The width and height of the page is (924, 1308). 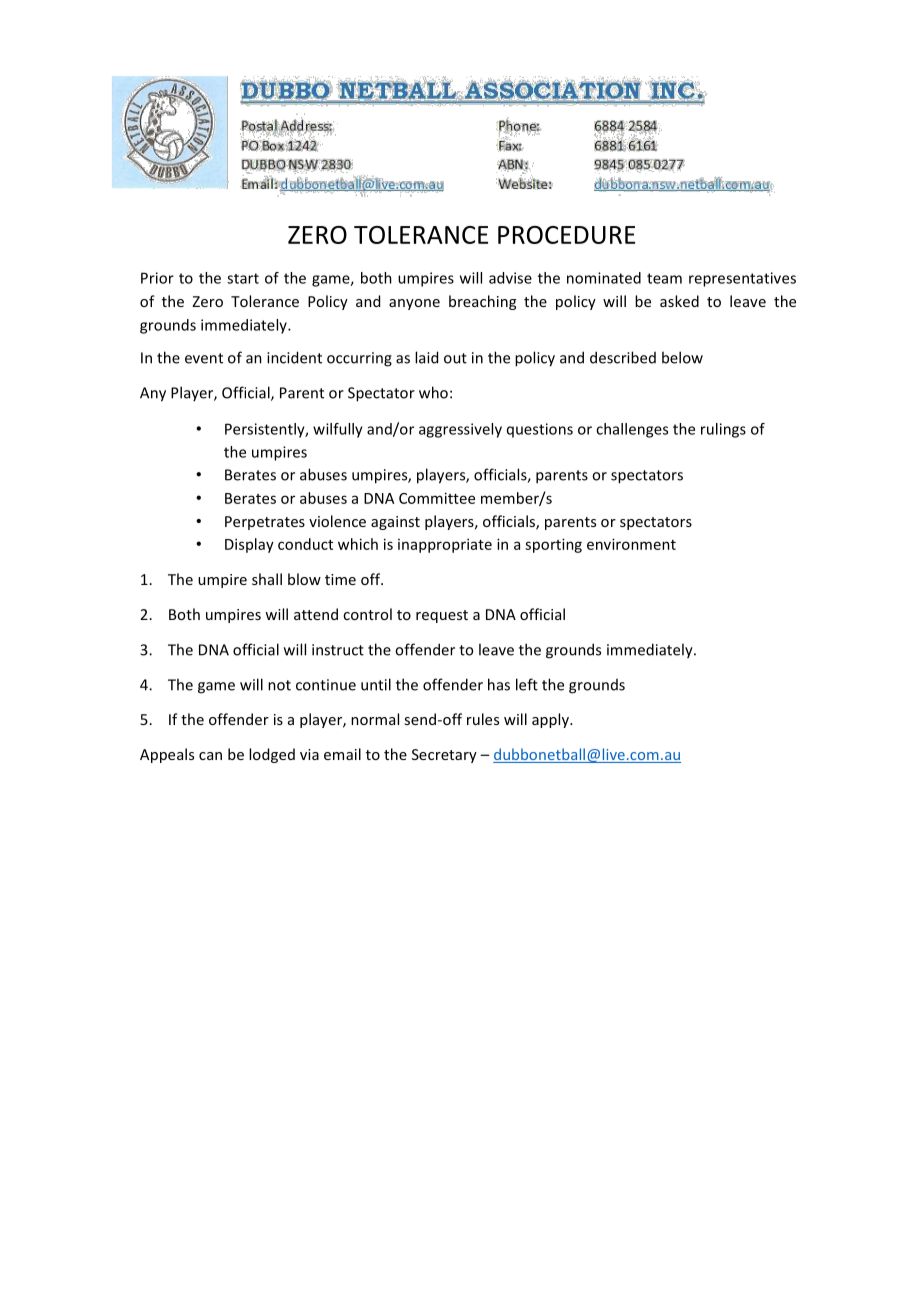 What do you see at coordinates (510, 278) in the page?
I see `advise` at bounding box center [510, 278].
